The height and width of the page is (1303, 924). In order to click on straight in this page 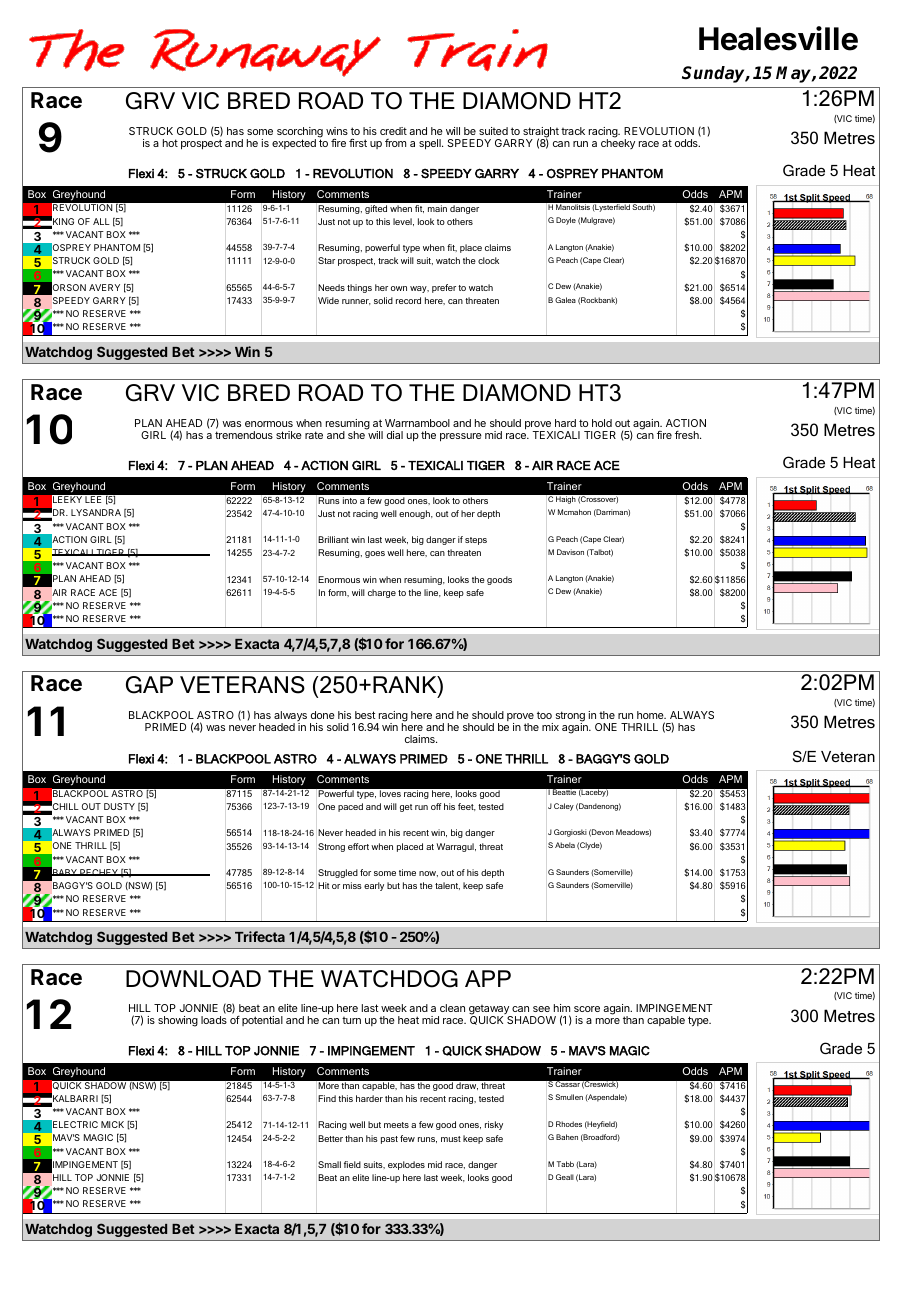, I will do `click(540, 133)`.
